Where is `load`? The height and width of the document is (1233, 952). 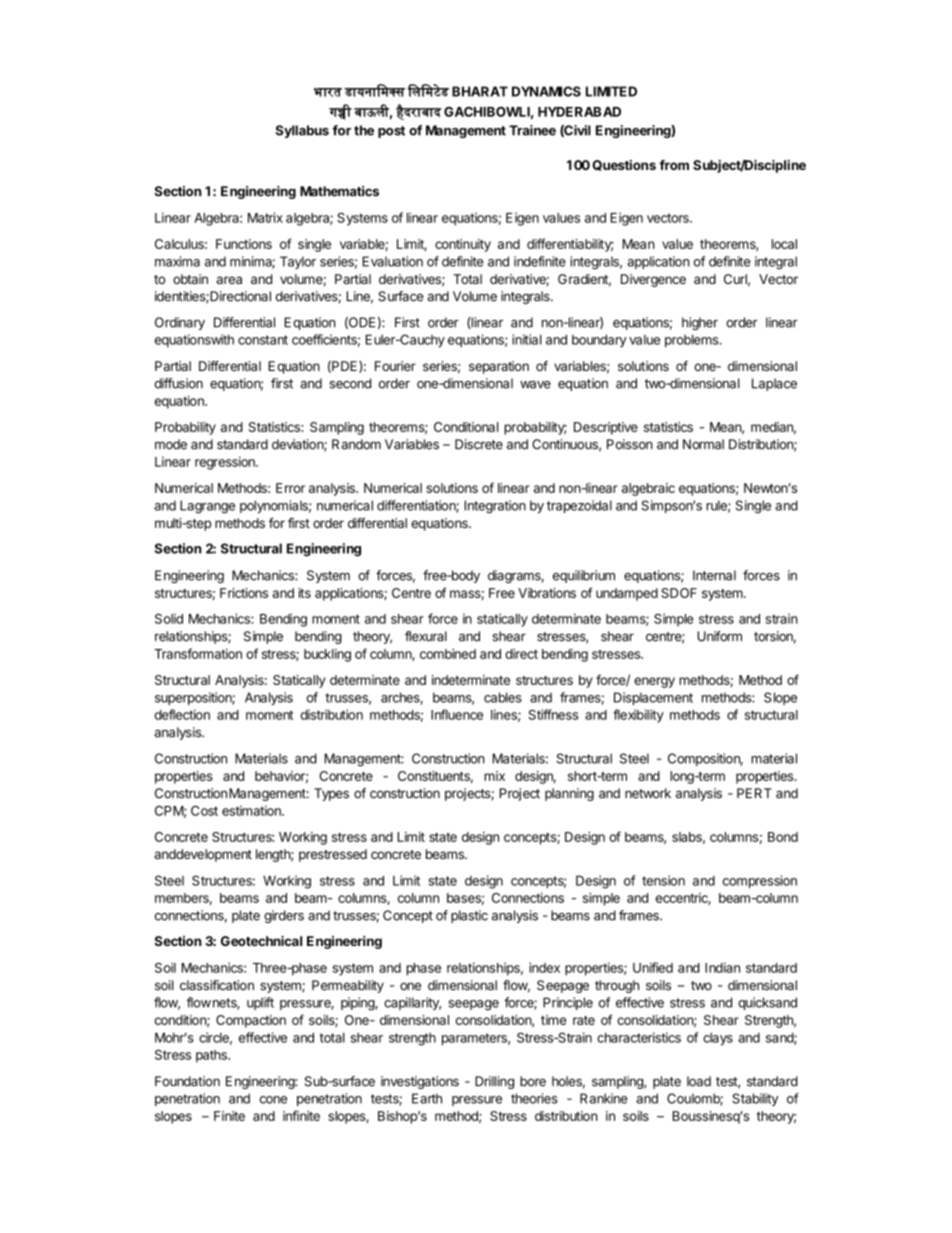
load is located at coordinates (699, 1081).
